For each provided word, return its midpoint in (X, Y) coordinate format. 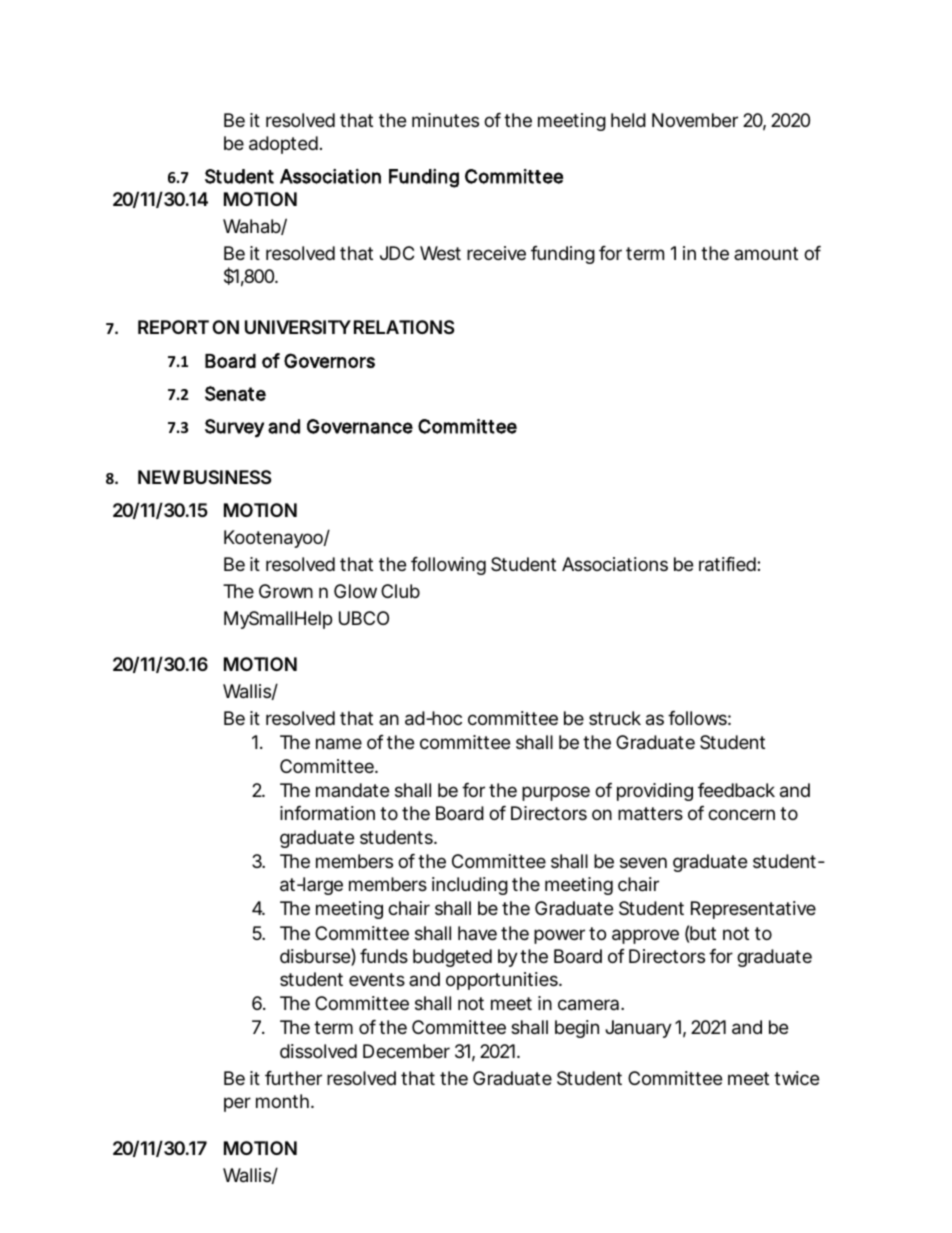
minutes (445, 120)
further (293, 1078)
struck (615, 718)
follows (697, 718)
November (695, 120)
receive (496, 253)
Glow (355, 591)
